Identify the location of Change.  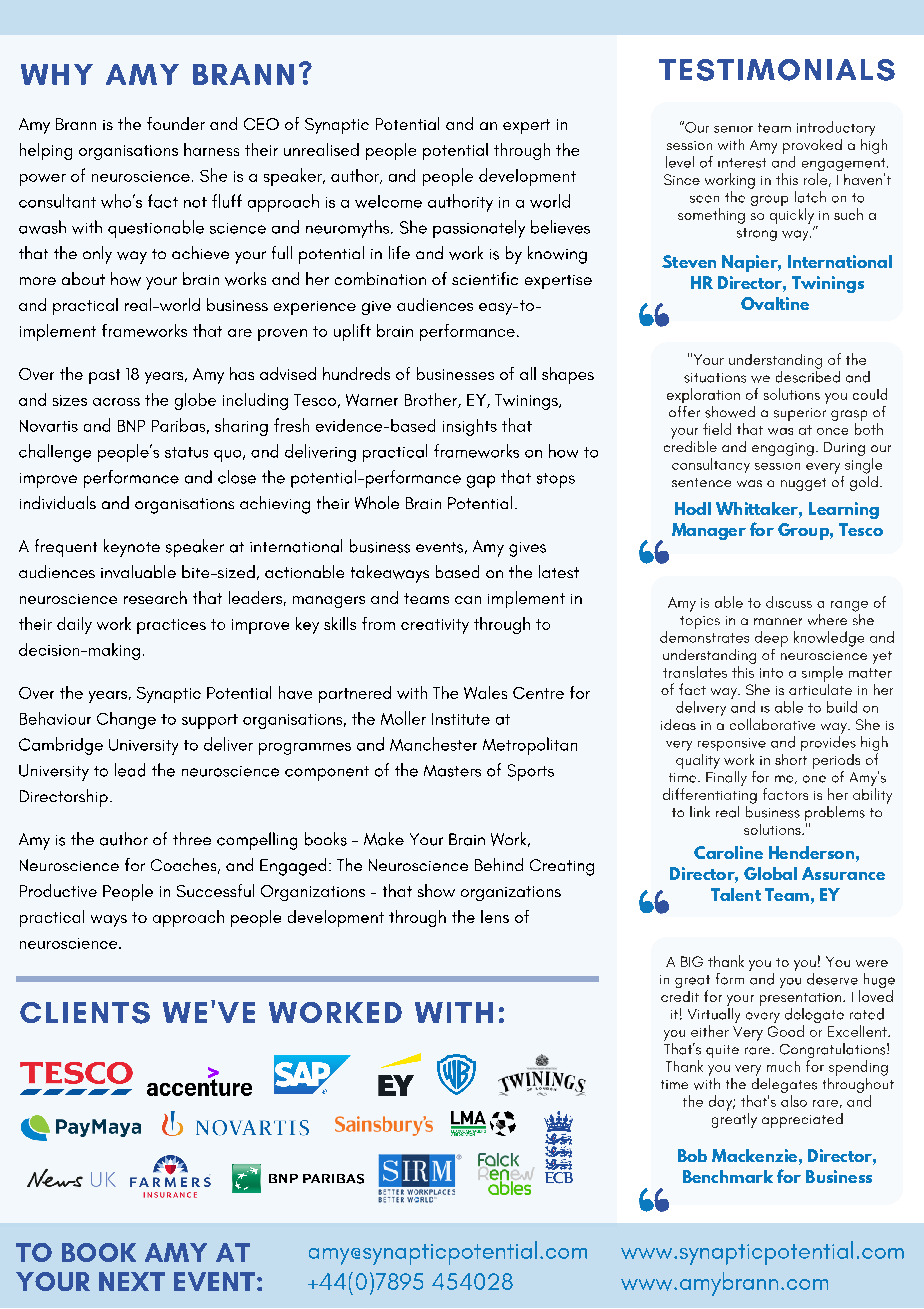
(126, 720).
